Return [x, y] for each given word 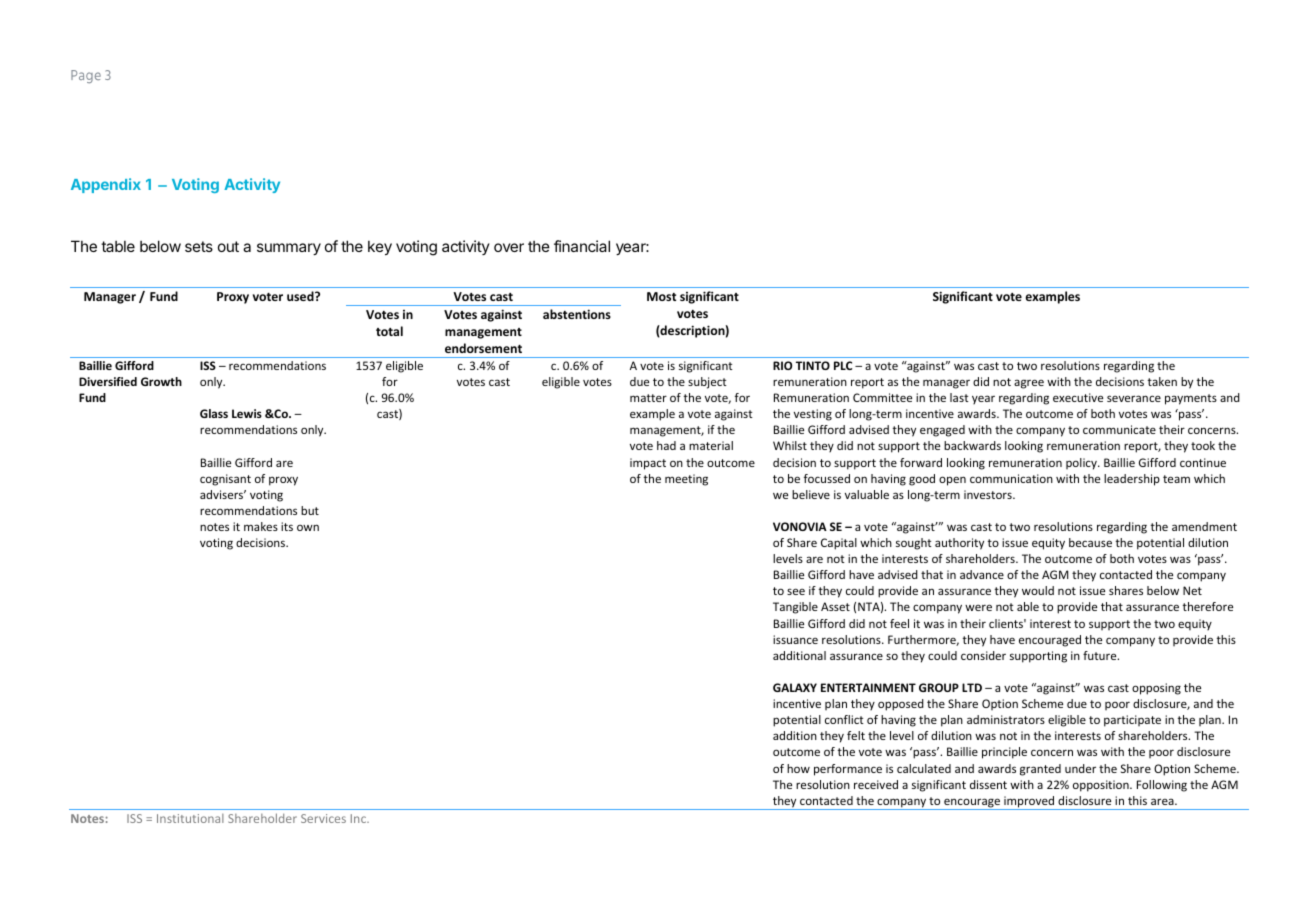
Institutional [190, 818]
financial [582, 246]
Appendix [106, 185]
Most [661, 296]
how [798, 768]
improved [1029, 803]
